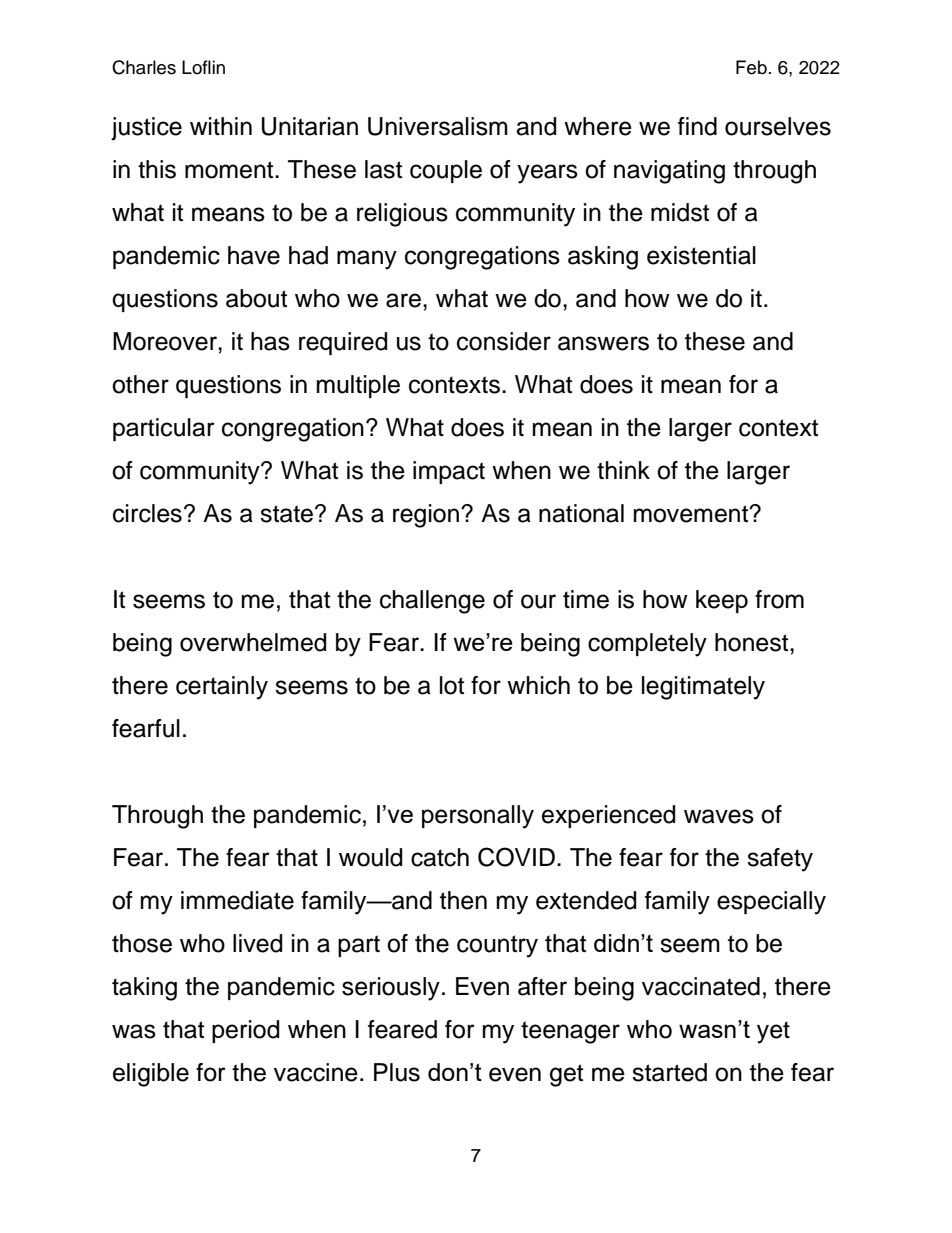  I want to click on keep, so click(722, 601).
